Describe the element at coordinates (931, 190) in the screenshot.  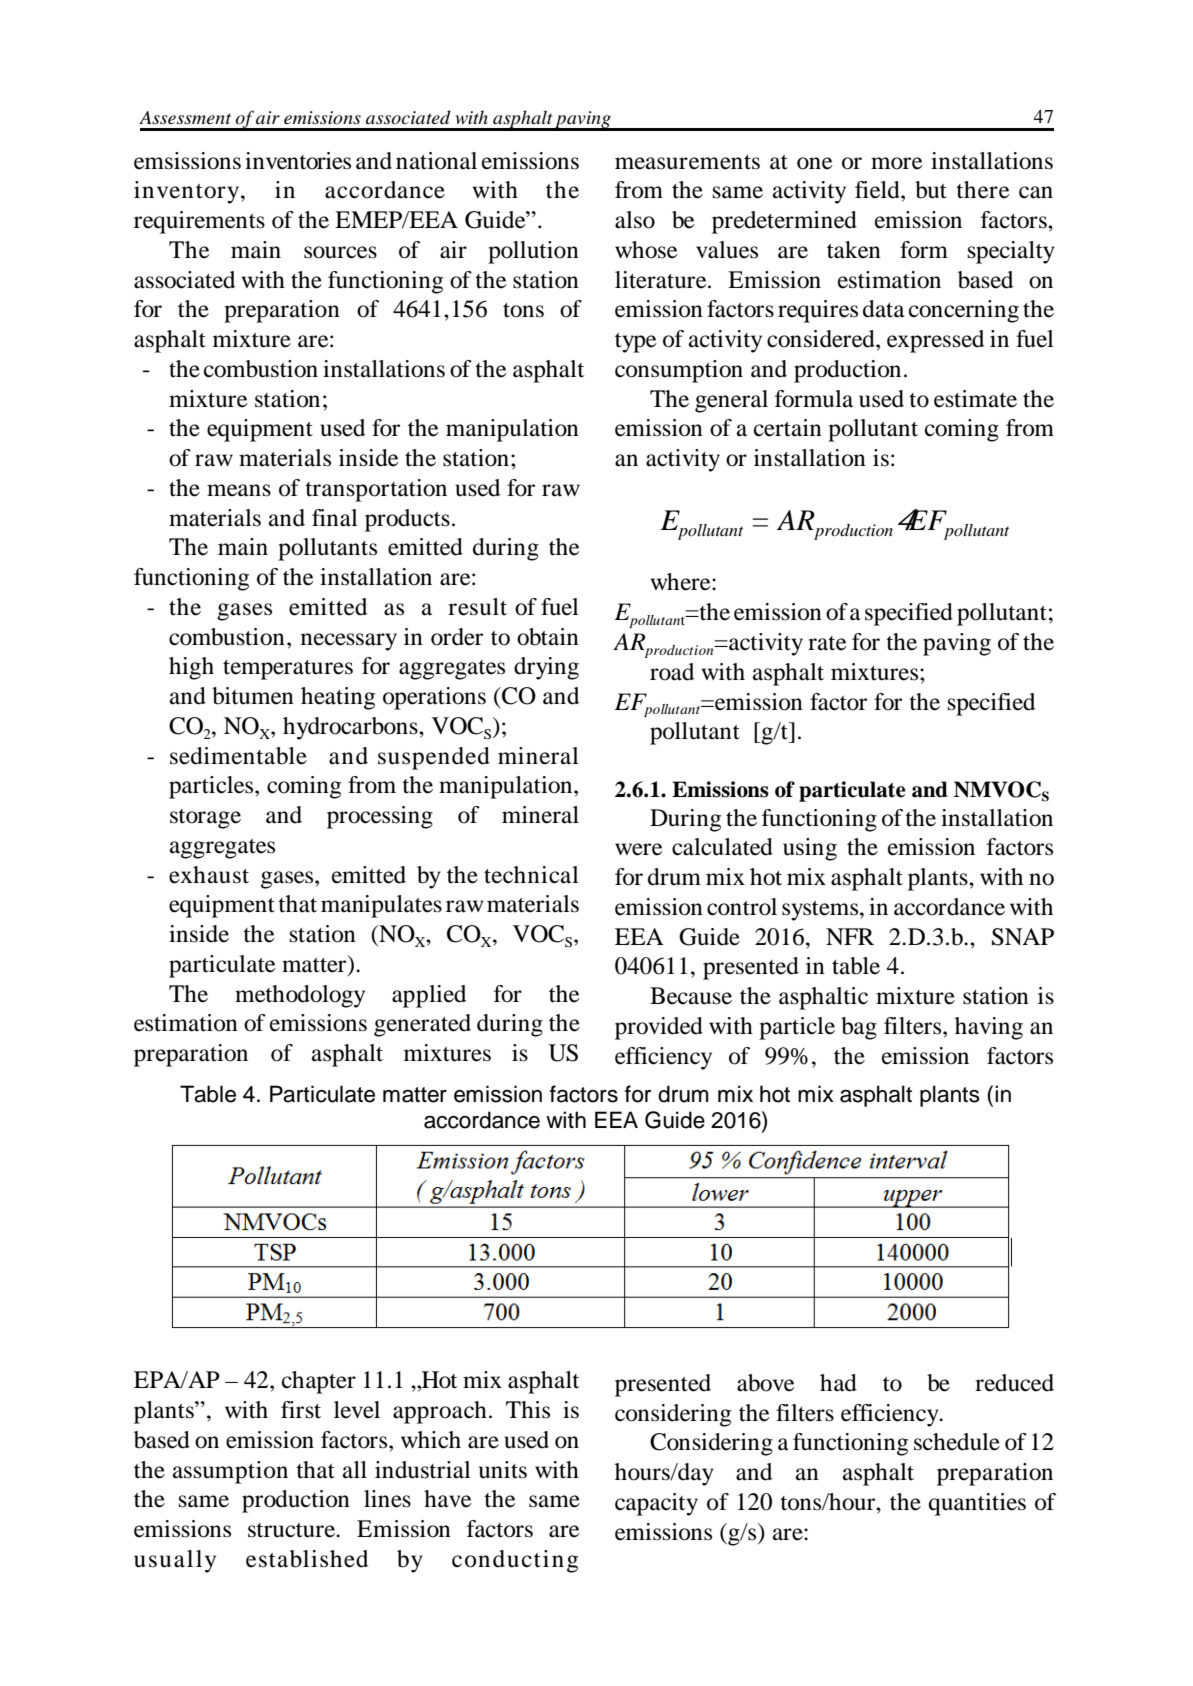
I see `but` at that location.
